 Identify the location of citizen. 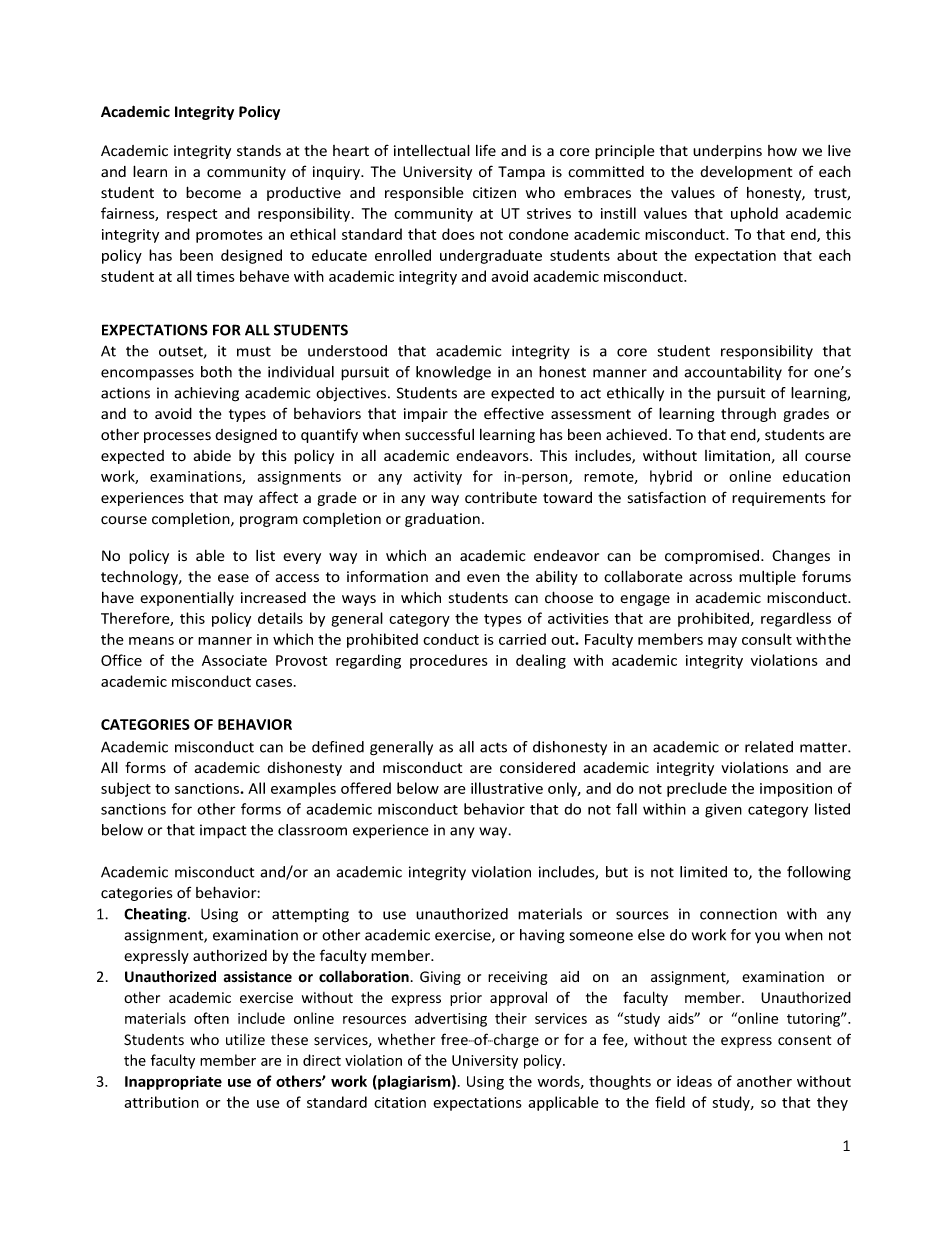
(494, 193).
